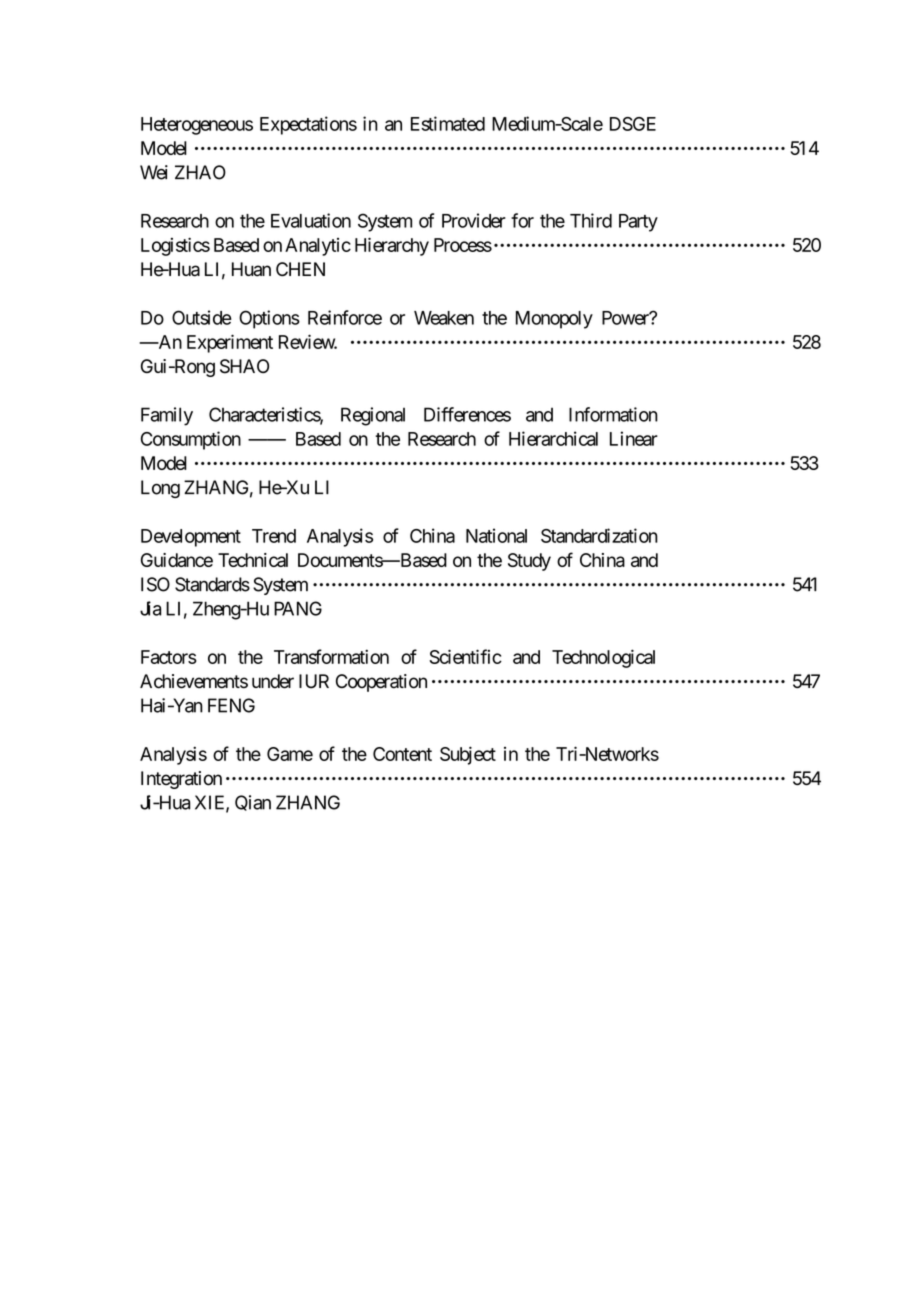  What do you see at coordinates (402, 754) in the document?
I see `Content` at bounding box center [402, 754].
